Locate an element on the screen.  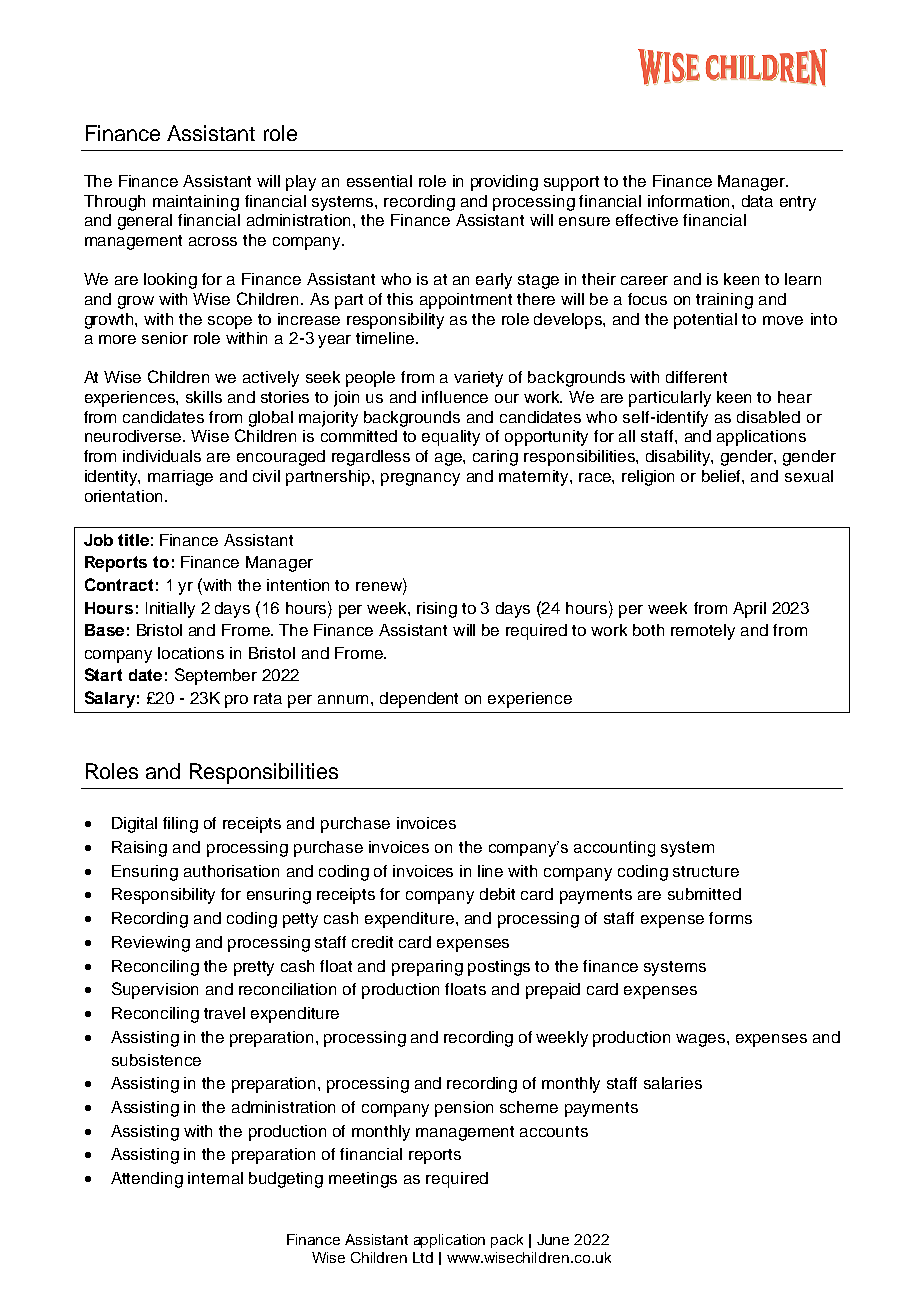
maintaining is located at coordinates (196, 203).
